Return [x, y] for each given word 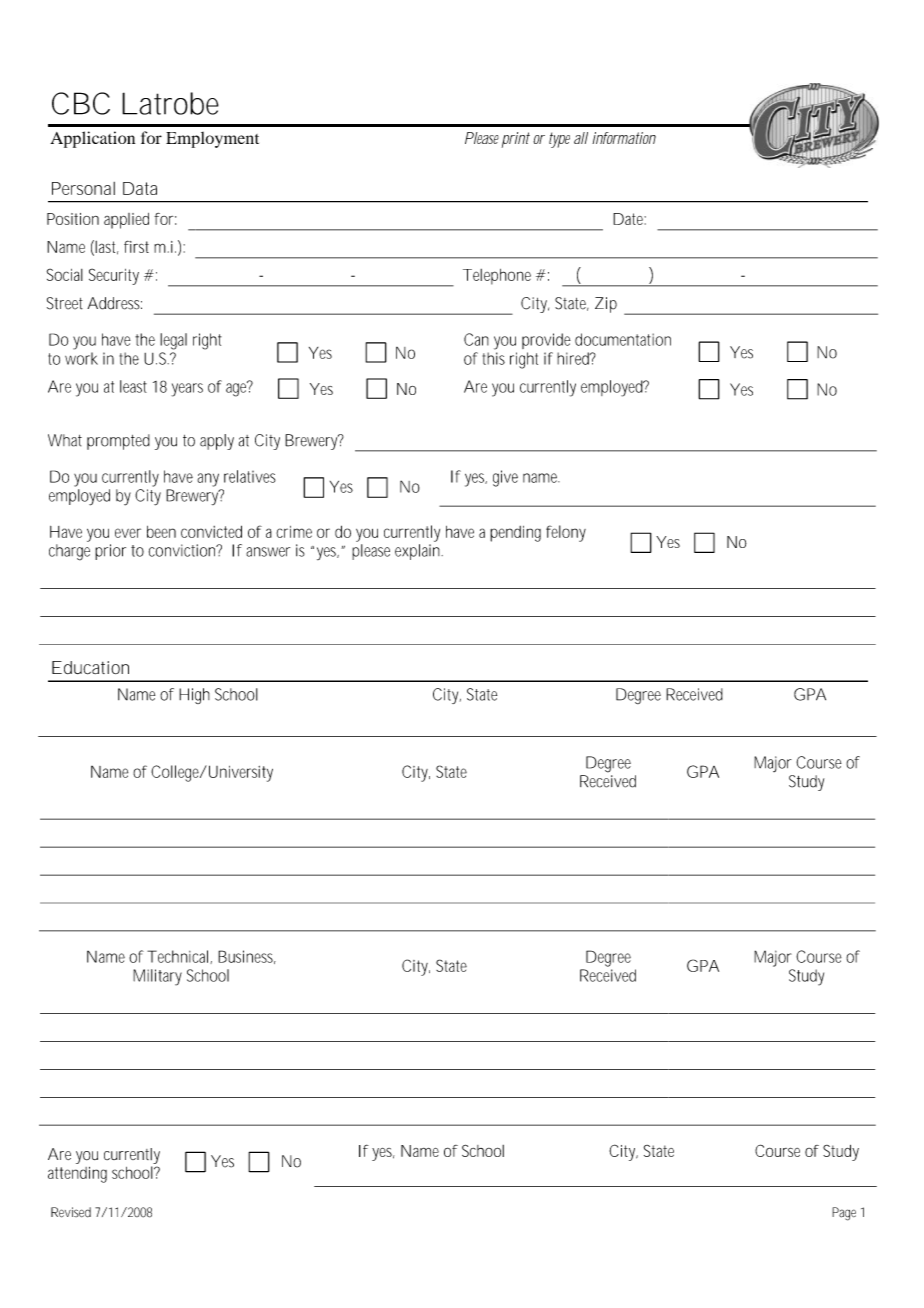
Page [844, 1214]
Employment [212, 140]
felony [566, 533]
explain [419, 552]
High [194, 696]
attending [77, 1175]
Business [247, 957]
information [624, 138]
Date [629, 219]
